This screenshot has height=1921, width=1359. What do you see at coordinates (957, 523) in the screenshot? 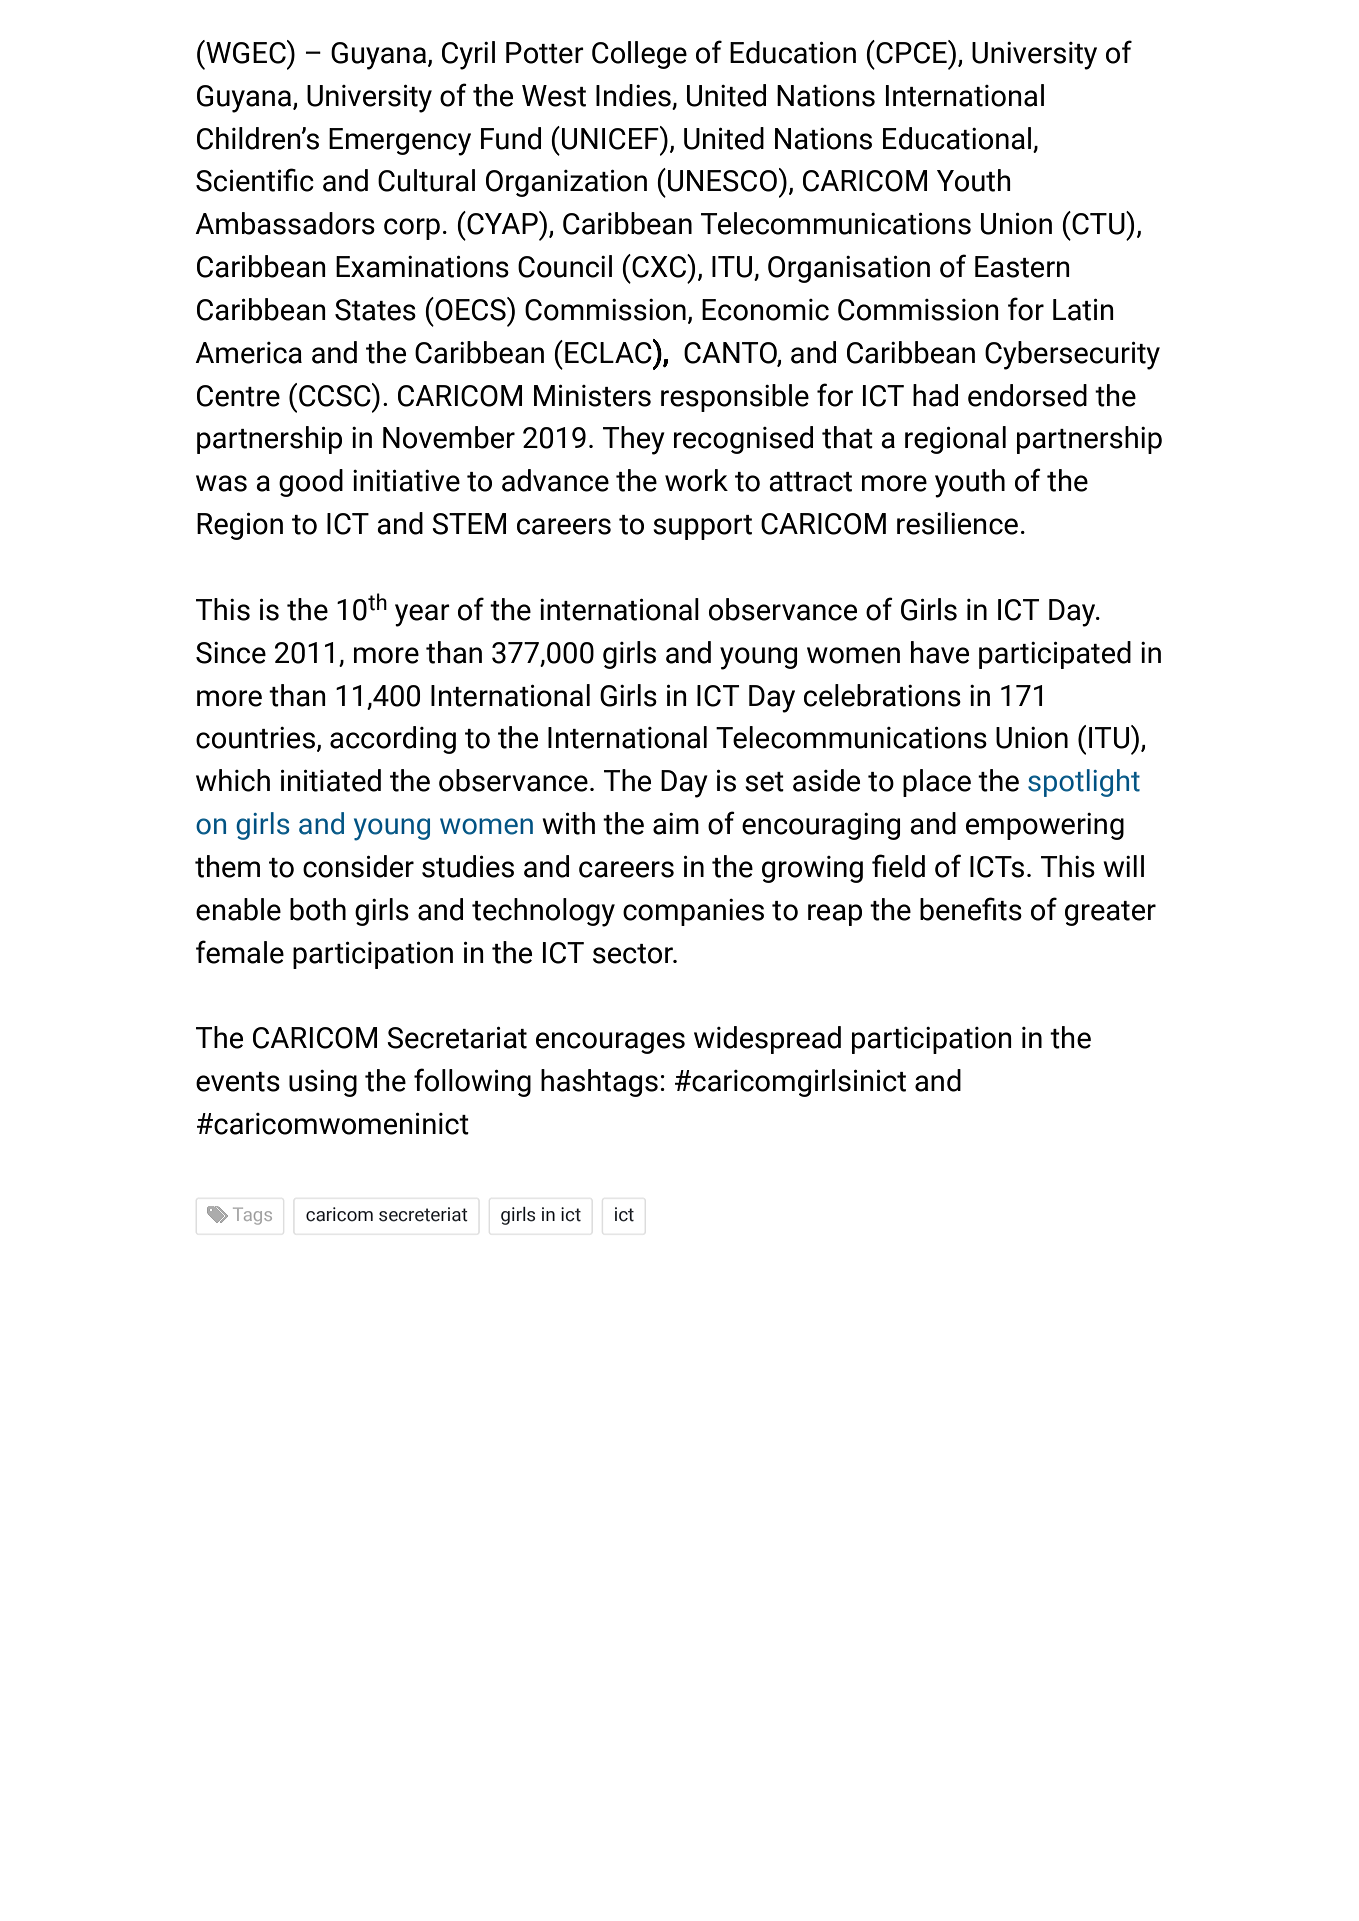
I see `resilience` at bounding box center [957, 523].
